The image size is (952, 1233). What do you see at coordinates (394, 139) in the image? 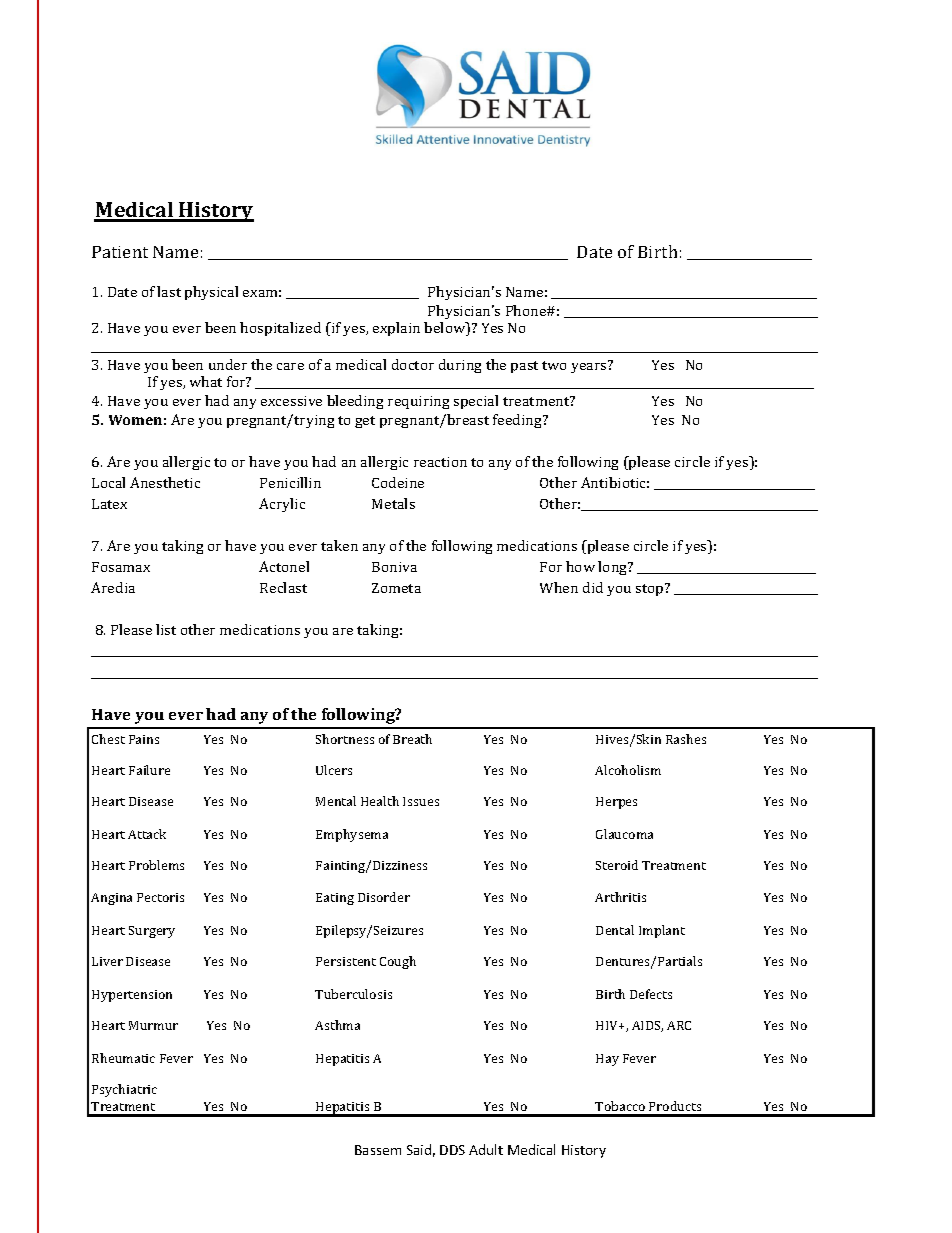
I see `Skilled` at bounding box center [394, 139].
